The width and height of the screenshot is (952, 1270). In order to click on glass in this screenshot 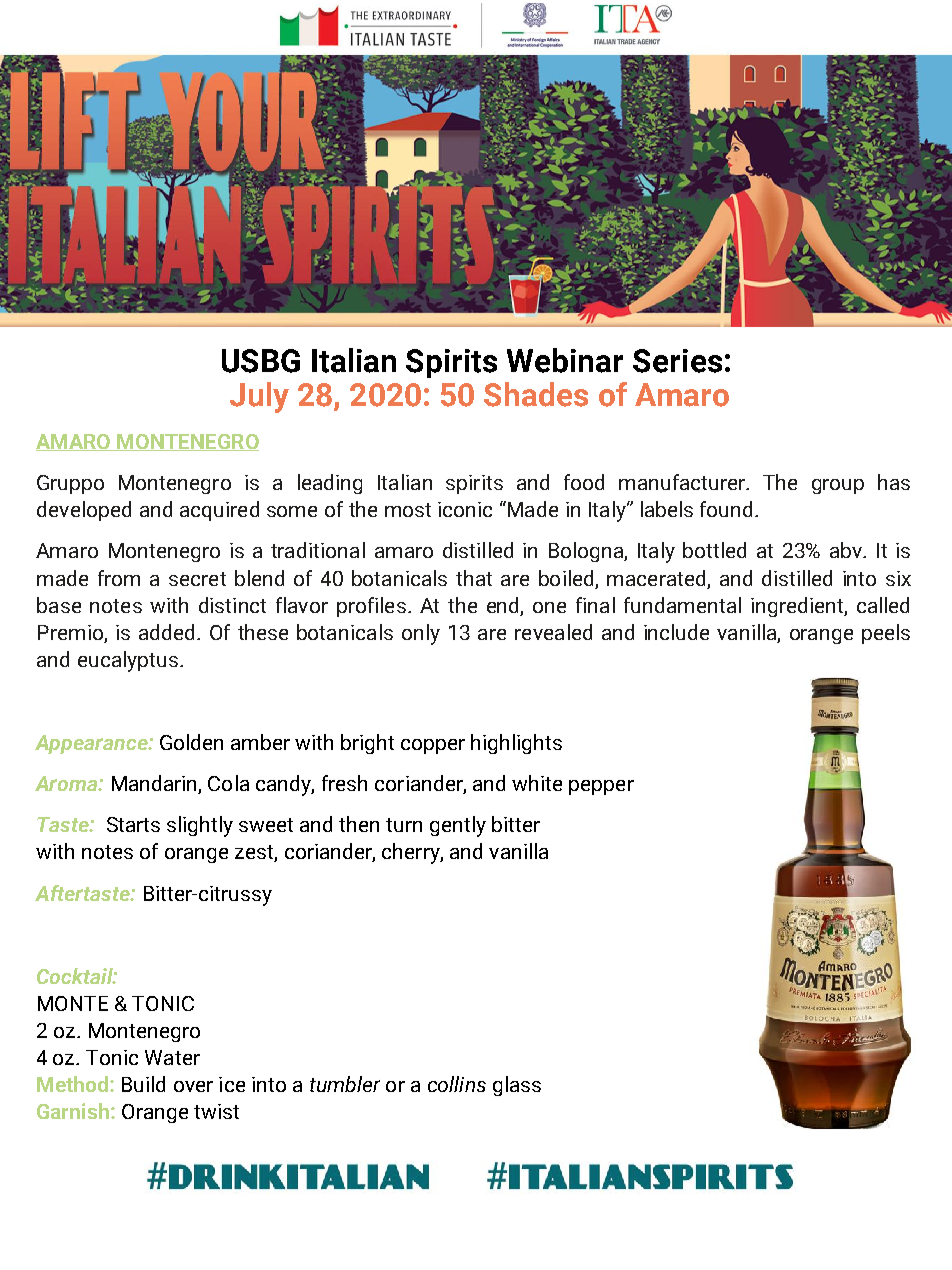, I will do `click(517, 1086)`.
